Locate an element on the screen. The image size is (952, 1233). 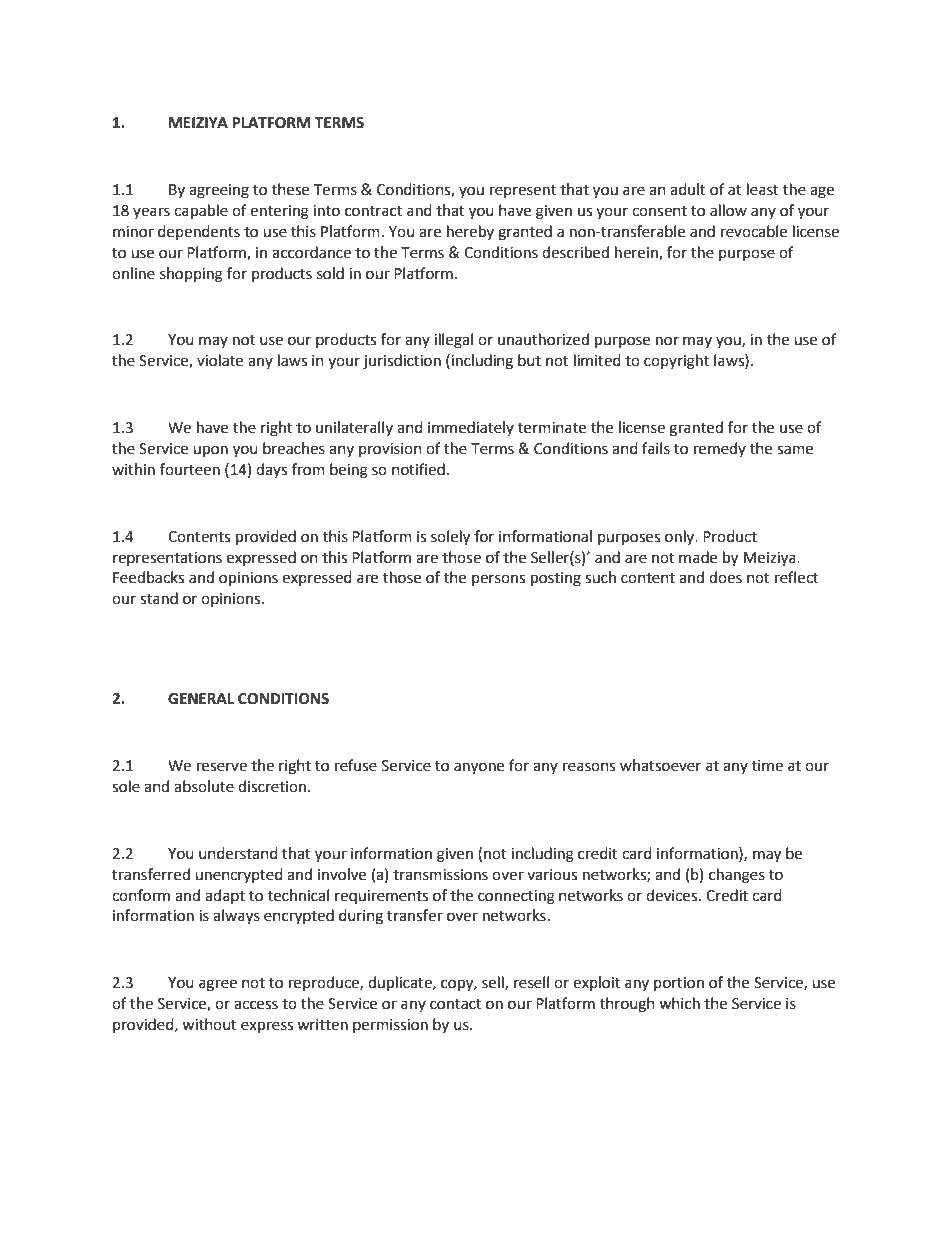
which is located at coordinates (679, 1003).
